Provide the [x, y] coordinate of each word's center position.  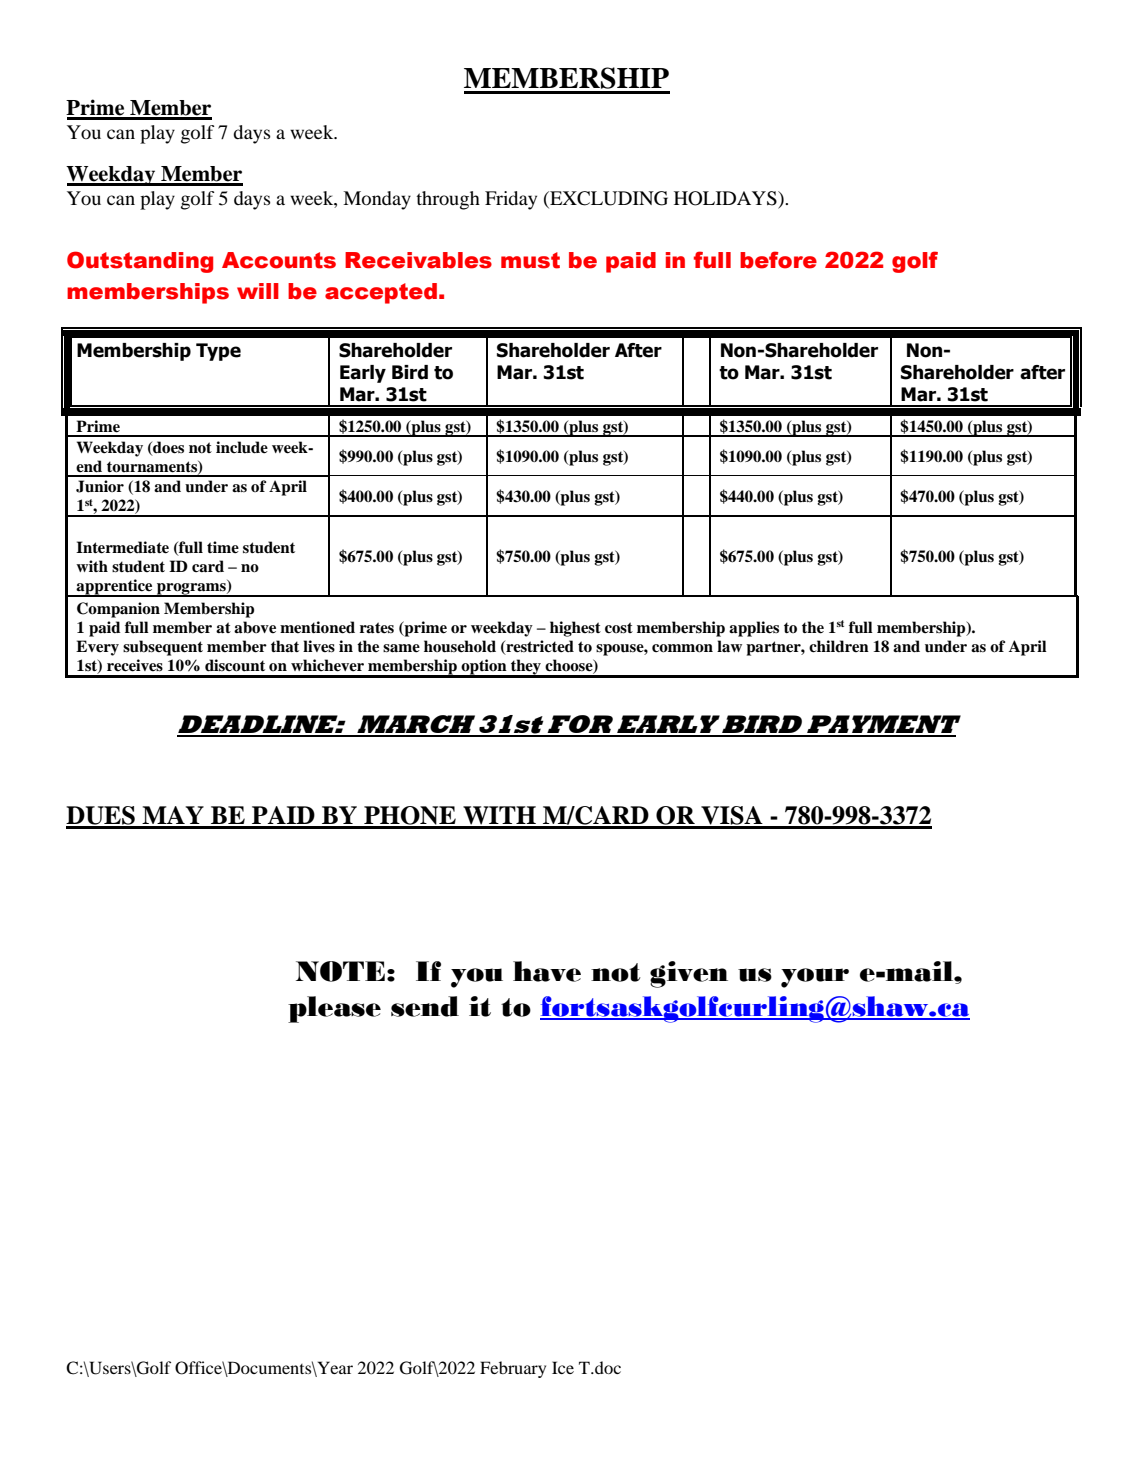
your [815, 978]
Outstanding [140, 262]
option [484, 668]
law [729, 646]
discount [235, 665]
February [513, 1369]
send [425, 1006]
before [778, 260]
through [448, 200]
